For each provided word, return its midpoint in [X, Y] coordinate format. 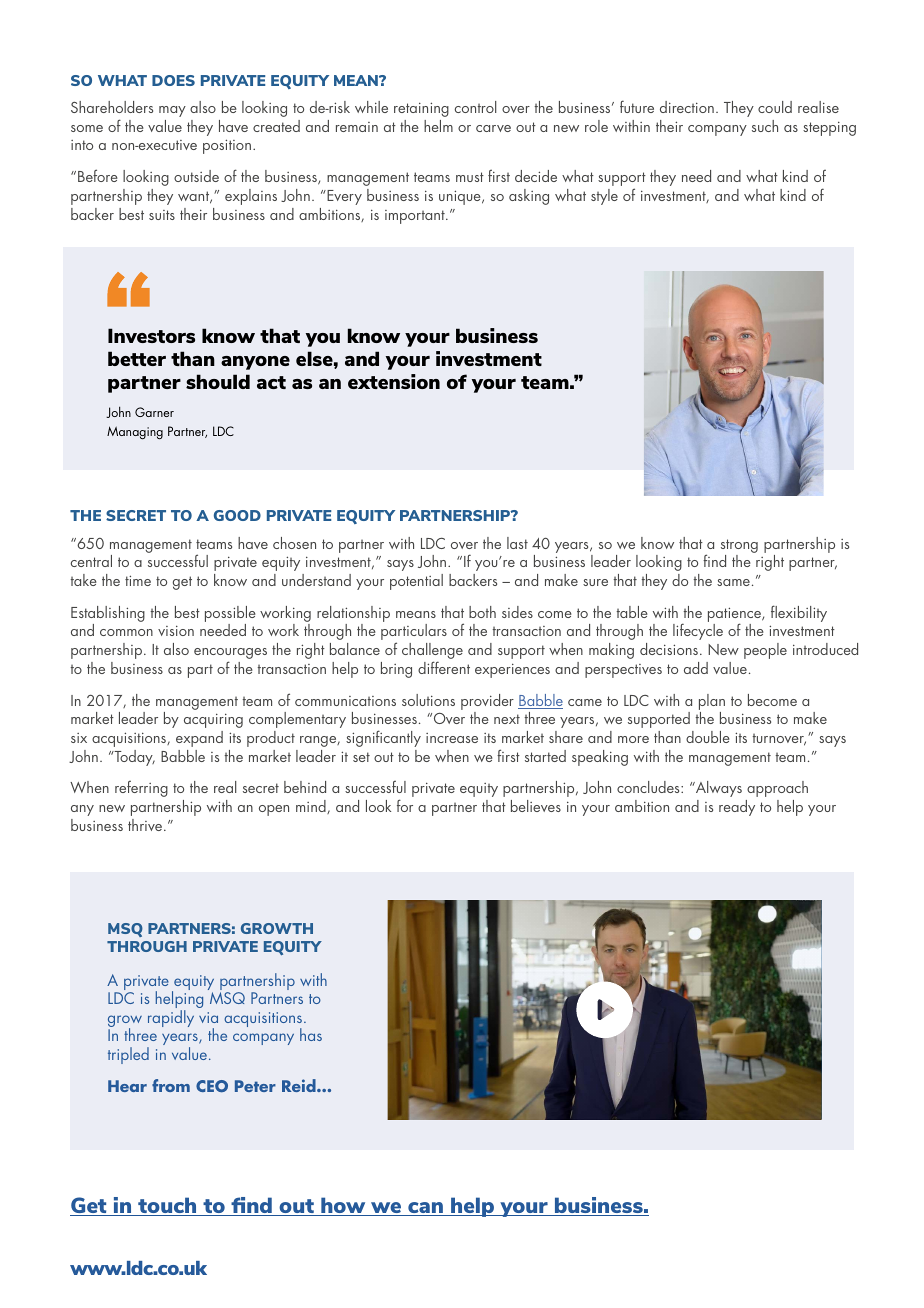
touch [167, 1206]
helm [438, 126]
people [765, 651]
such [765, 126]
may [172, 111]
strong [739, 547]
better [137, 358]
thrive [146, 825]
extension [394, 381]
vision [176, 630]
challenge [432, 652]
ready [737, 808]
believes [536, 806]
